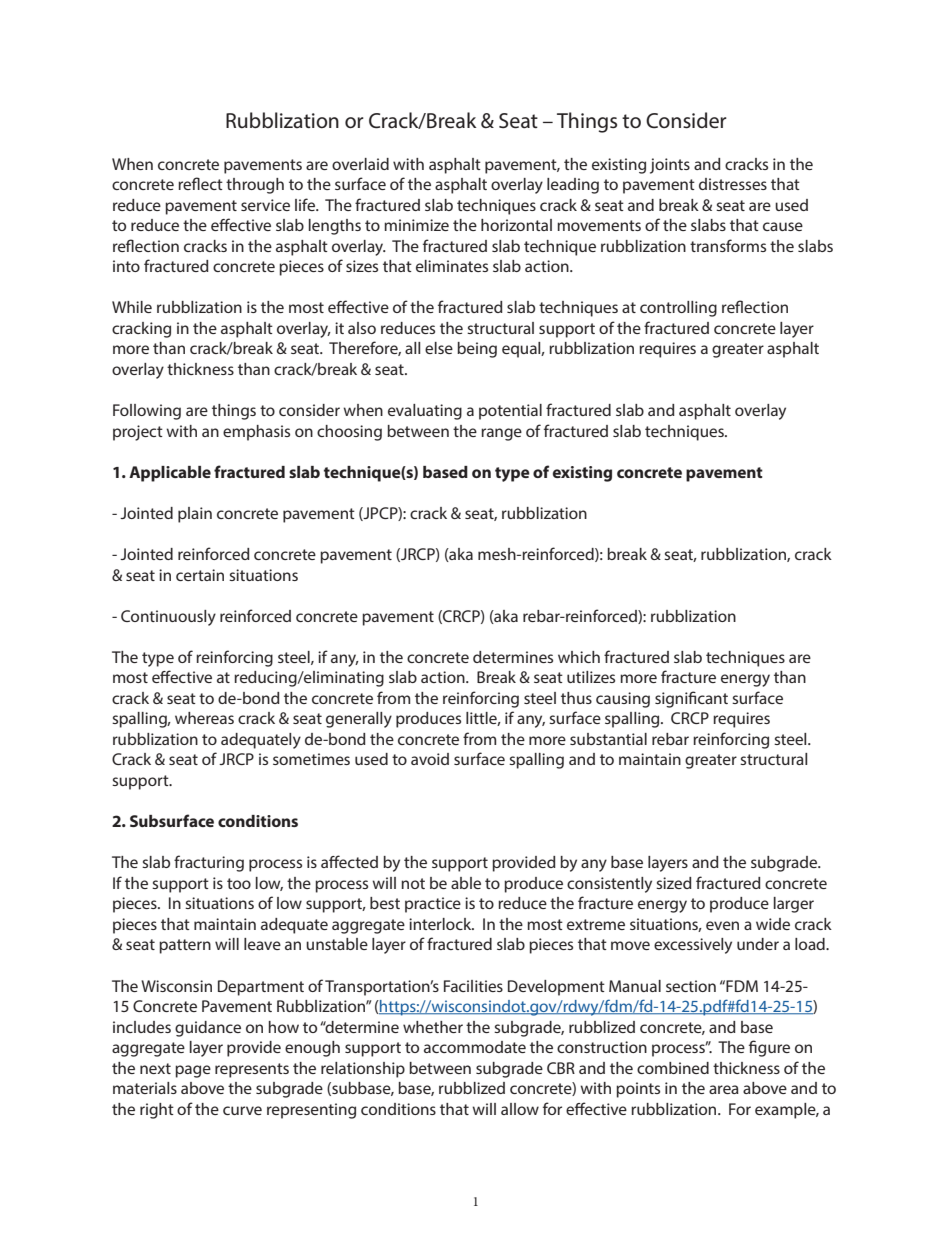 This screenshot has width=952, height=1233. I want to click on distresses, so click(733, 184).
